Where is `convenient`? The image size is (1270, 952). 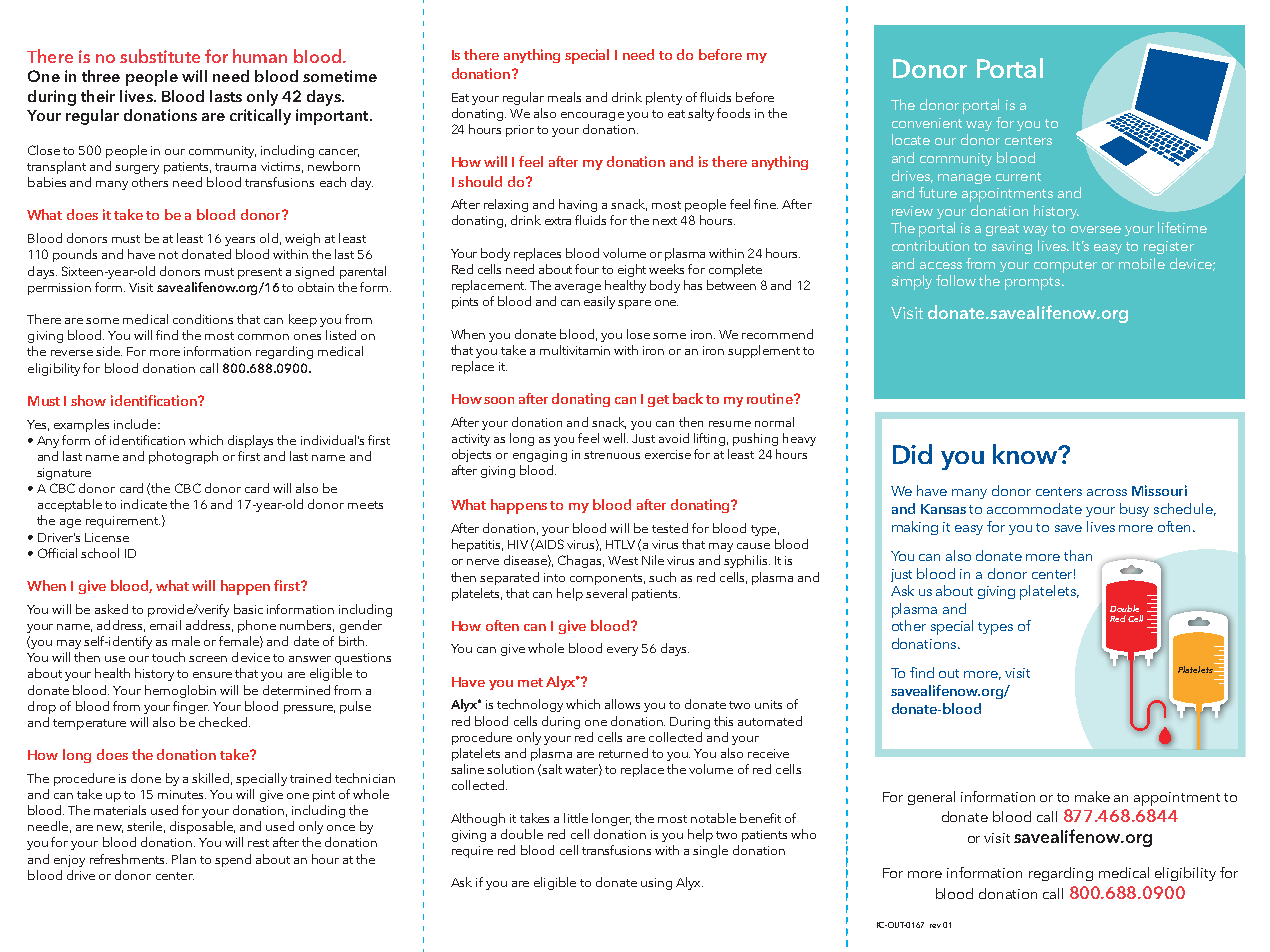
convenient is located at coordinates (927, 123).
